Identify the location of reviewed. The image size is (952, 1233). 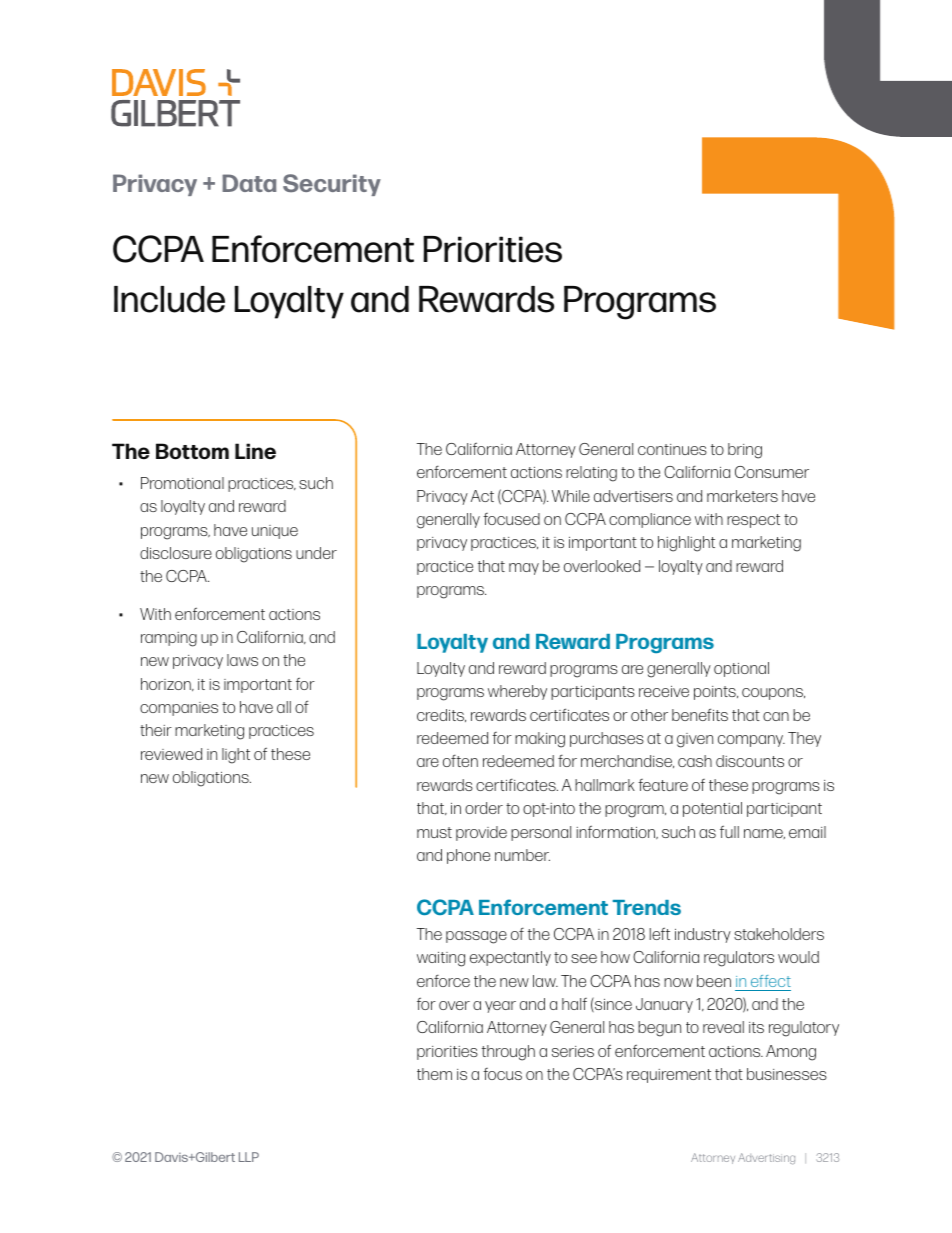
(171, 754).
